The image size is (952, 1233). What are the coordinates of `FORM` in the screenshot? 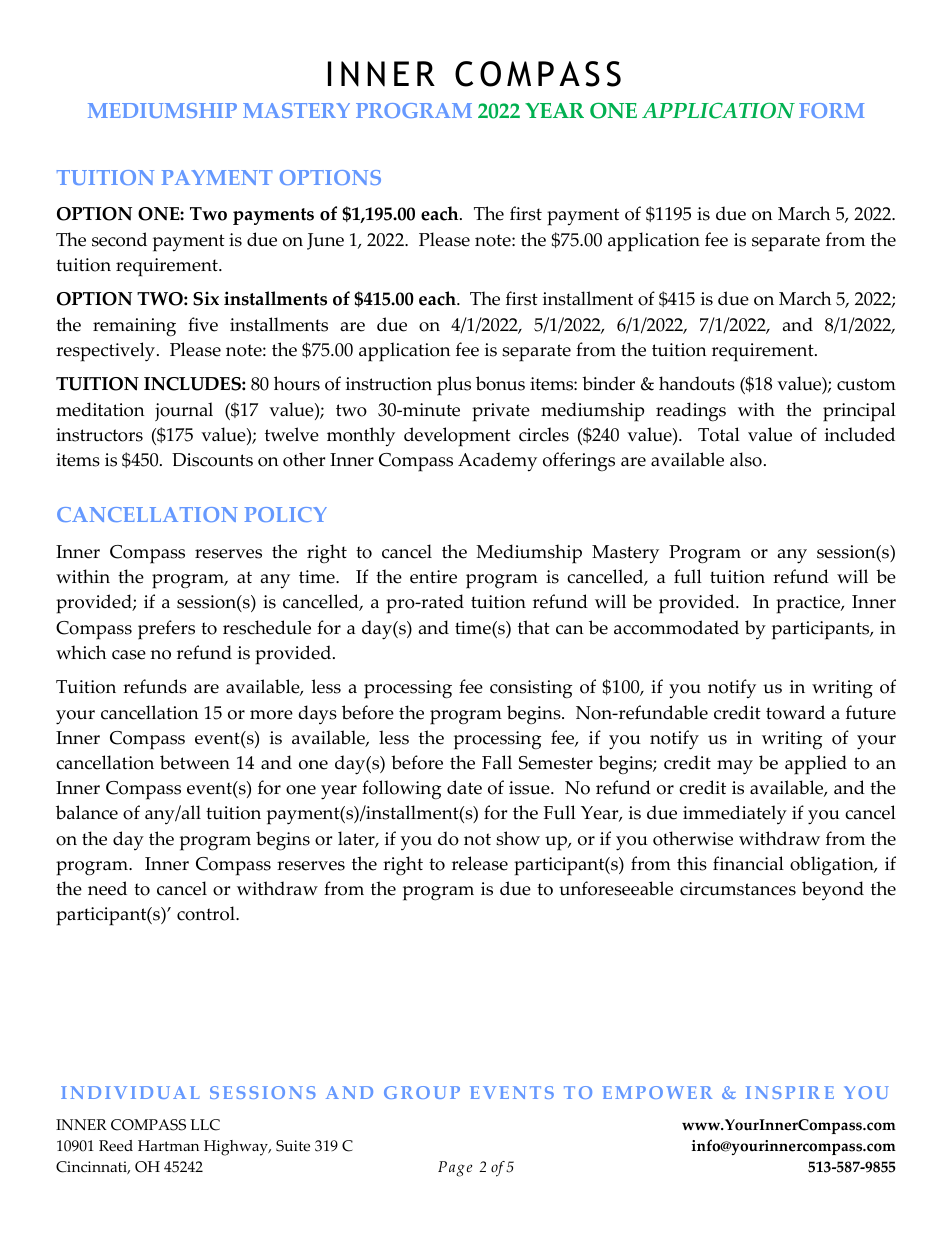 It's located at (831, 110).
